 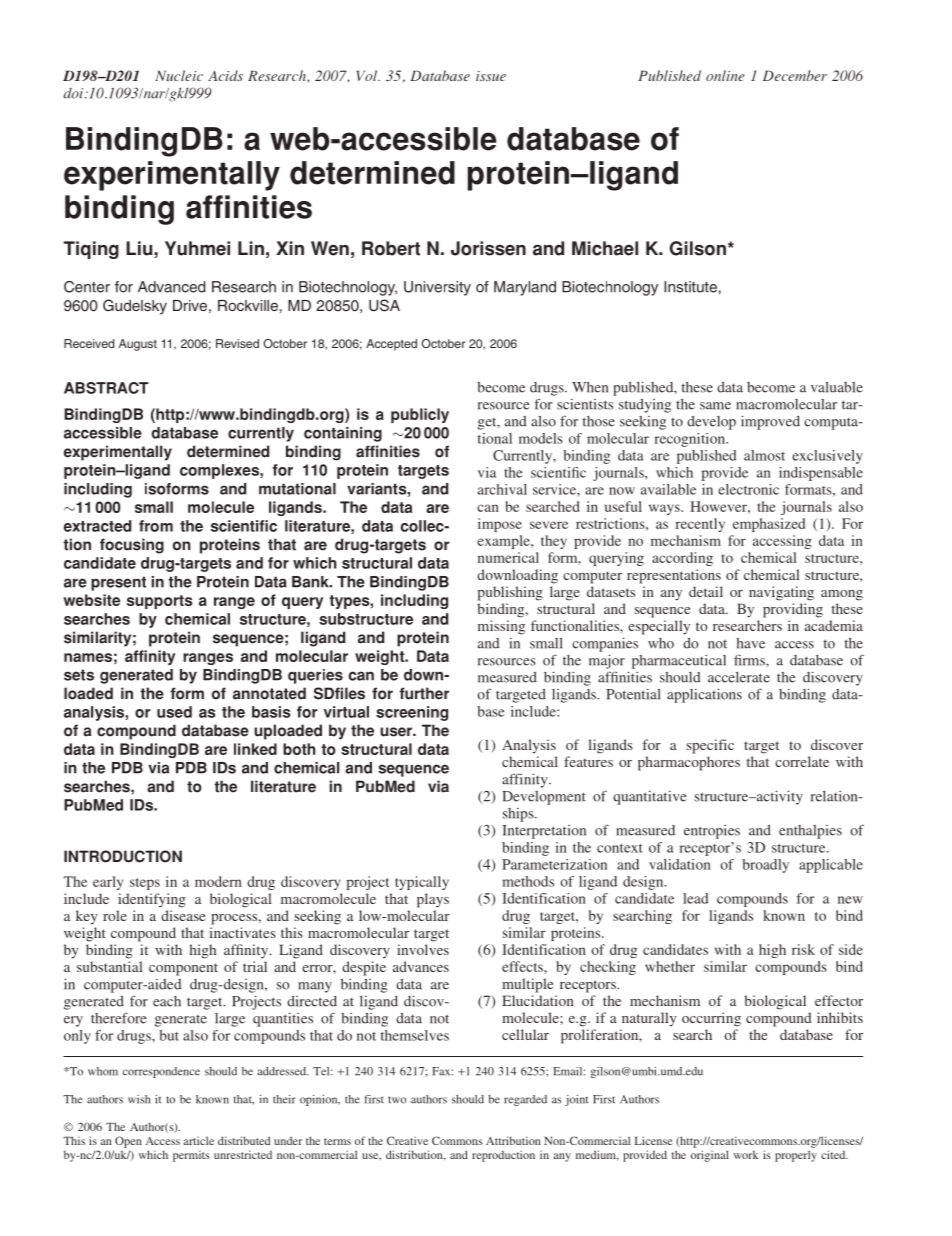 What do you see at coordinates (500, 525) in the screenshot?
I see `impose` at bounding box center [500, 525].
